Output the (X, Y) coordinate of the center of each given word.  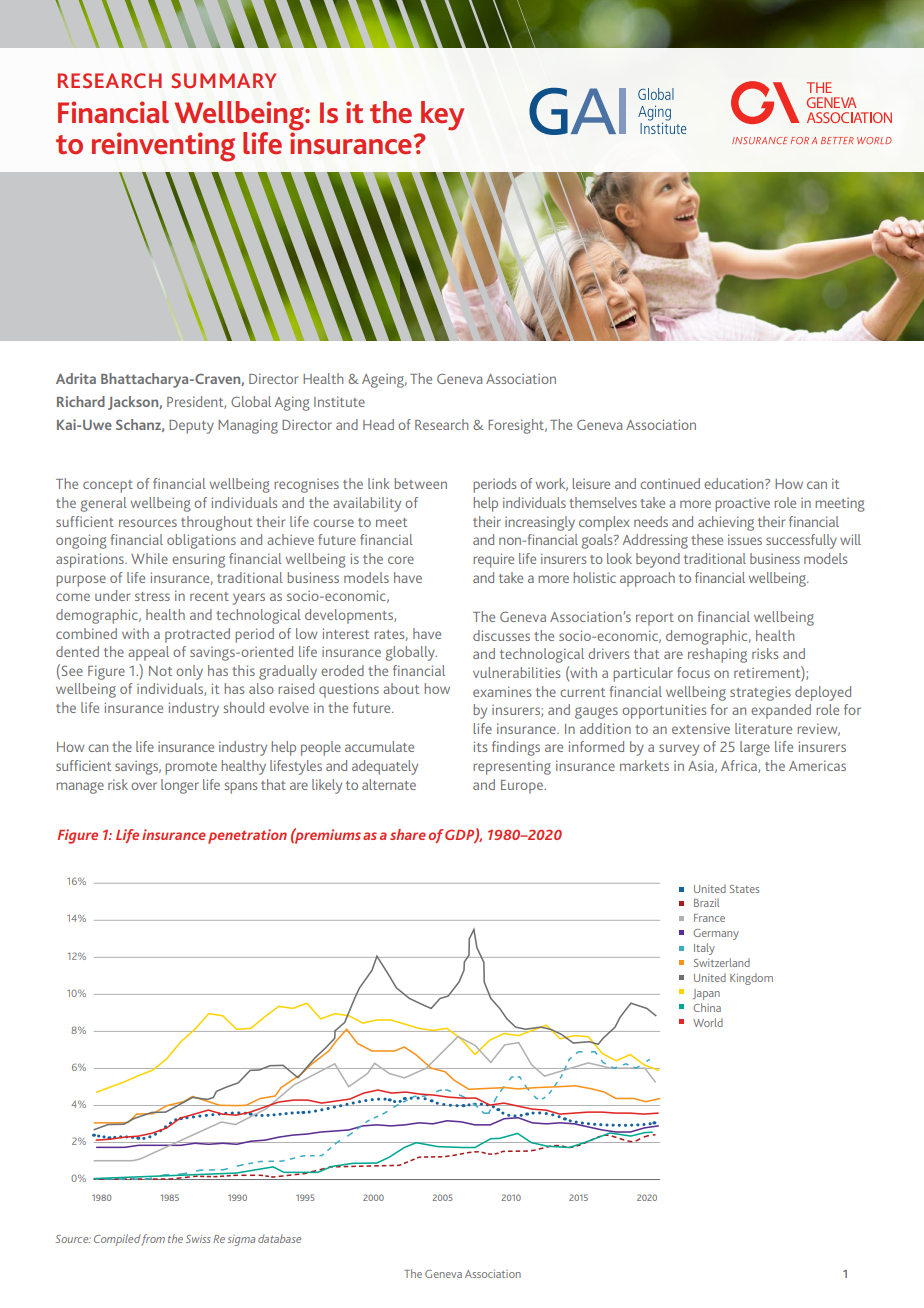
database (279, 1238)
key (442, 116)
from (153, 1240)
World (708, 1022)
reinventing (163, 147)
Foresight (517, 426)
